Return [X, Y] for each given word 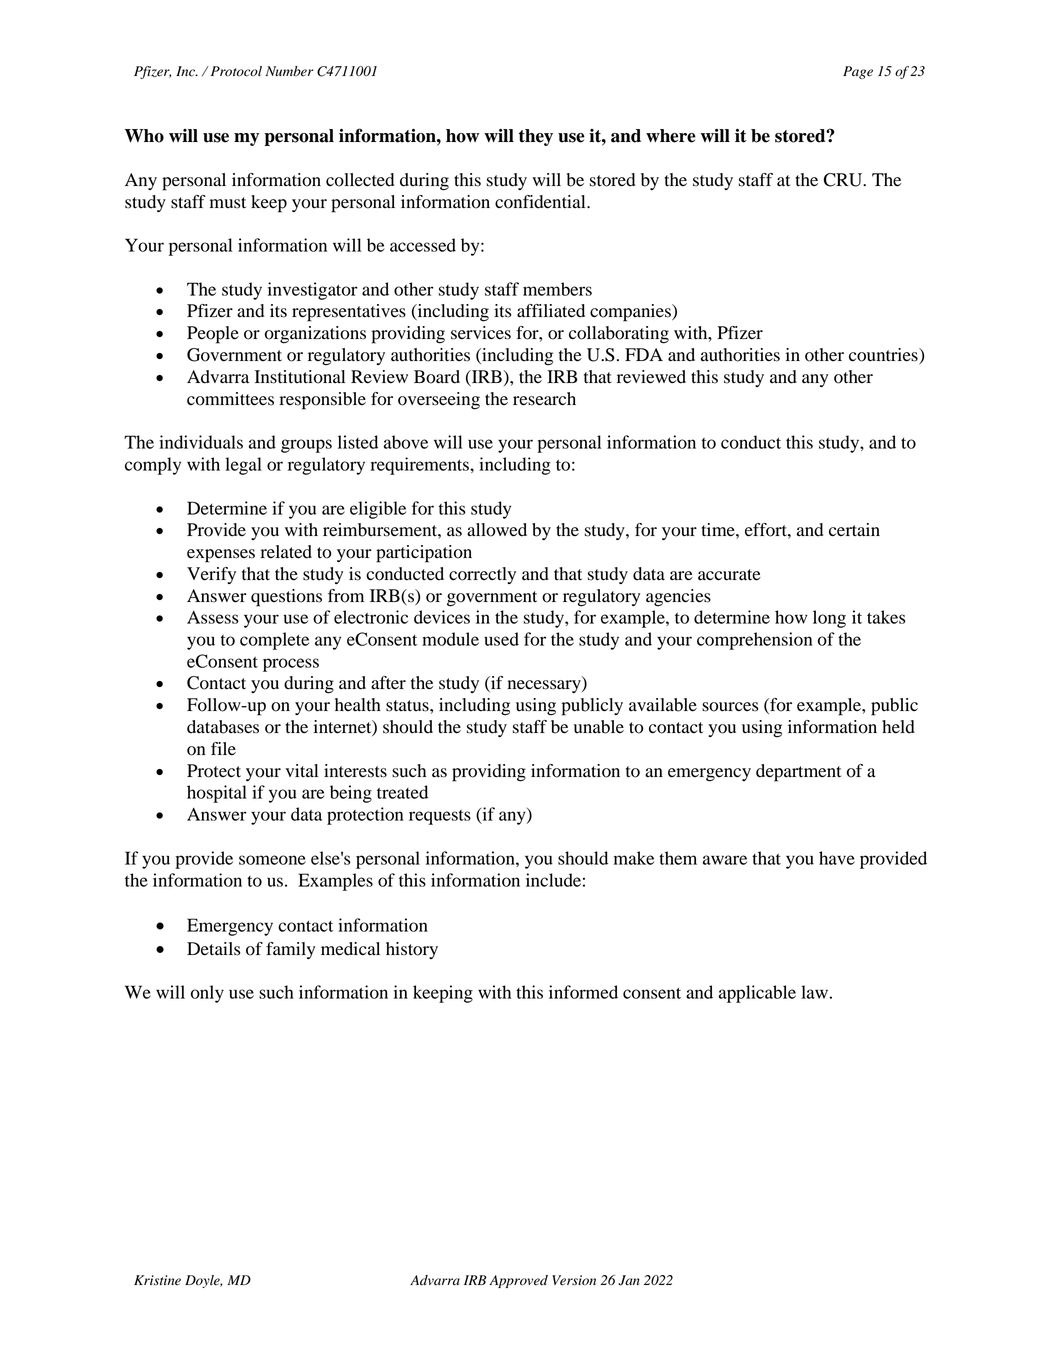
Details [213, 949]
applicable [757, 994]
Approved [518, 1281]
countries [884, 356]
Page [858, 72]
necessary [545, 686]
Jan [629, 1280]
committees [230, 399]
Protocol [236, 71]
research [544, 399]
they [536, 137]
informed [583, 992]
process [291, 665]
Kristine [157, 1280]
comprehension [755, 641]
